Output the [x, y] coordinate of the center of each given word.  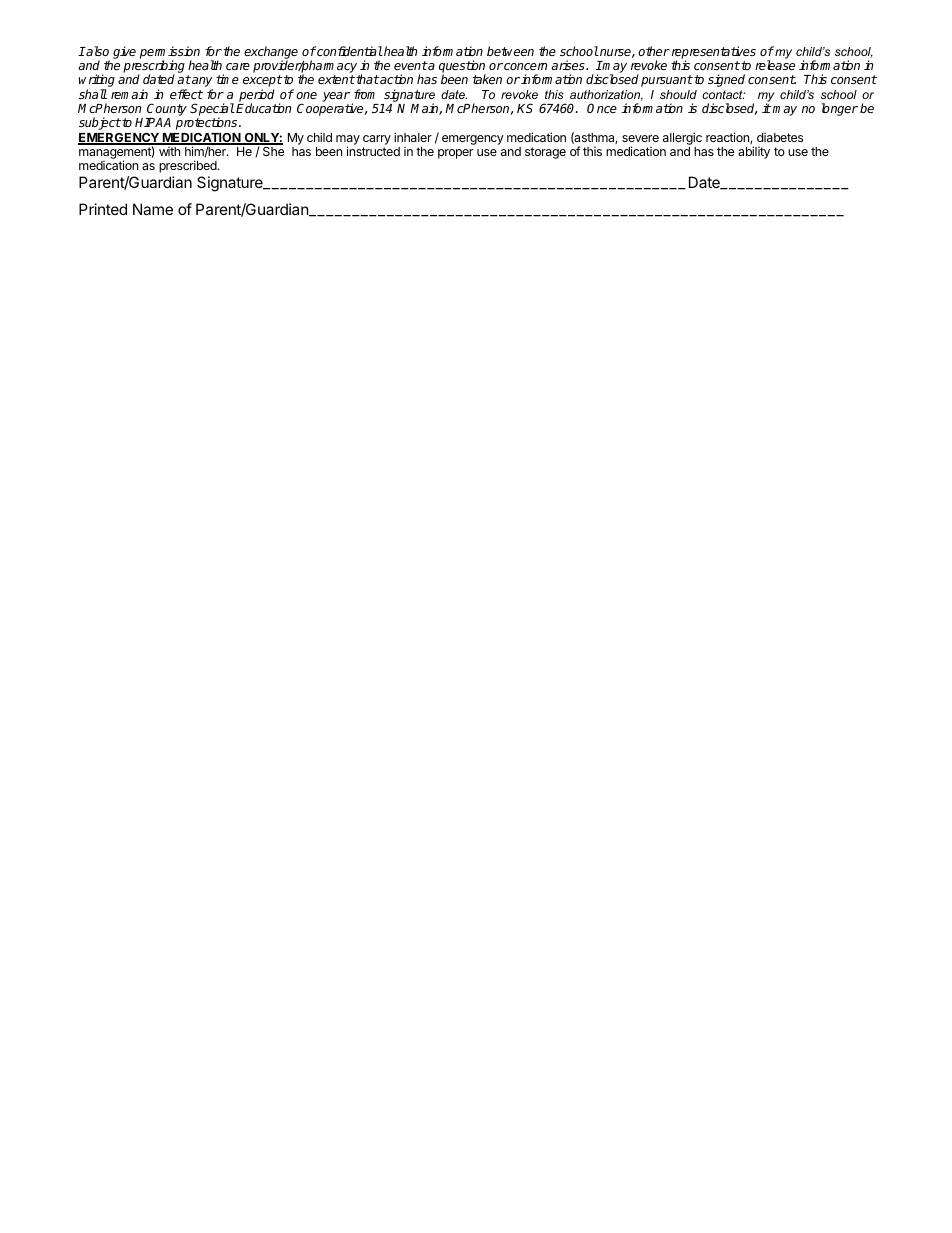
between [510, 51]
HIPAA [153, 122]
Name [153, 209]
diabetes [780, 137]
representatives [712, 53]
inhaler [413, 137]
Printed [103, 209]
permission [170, 53]
